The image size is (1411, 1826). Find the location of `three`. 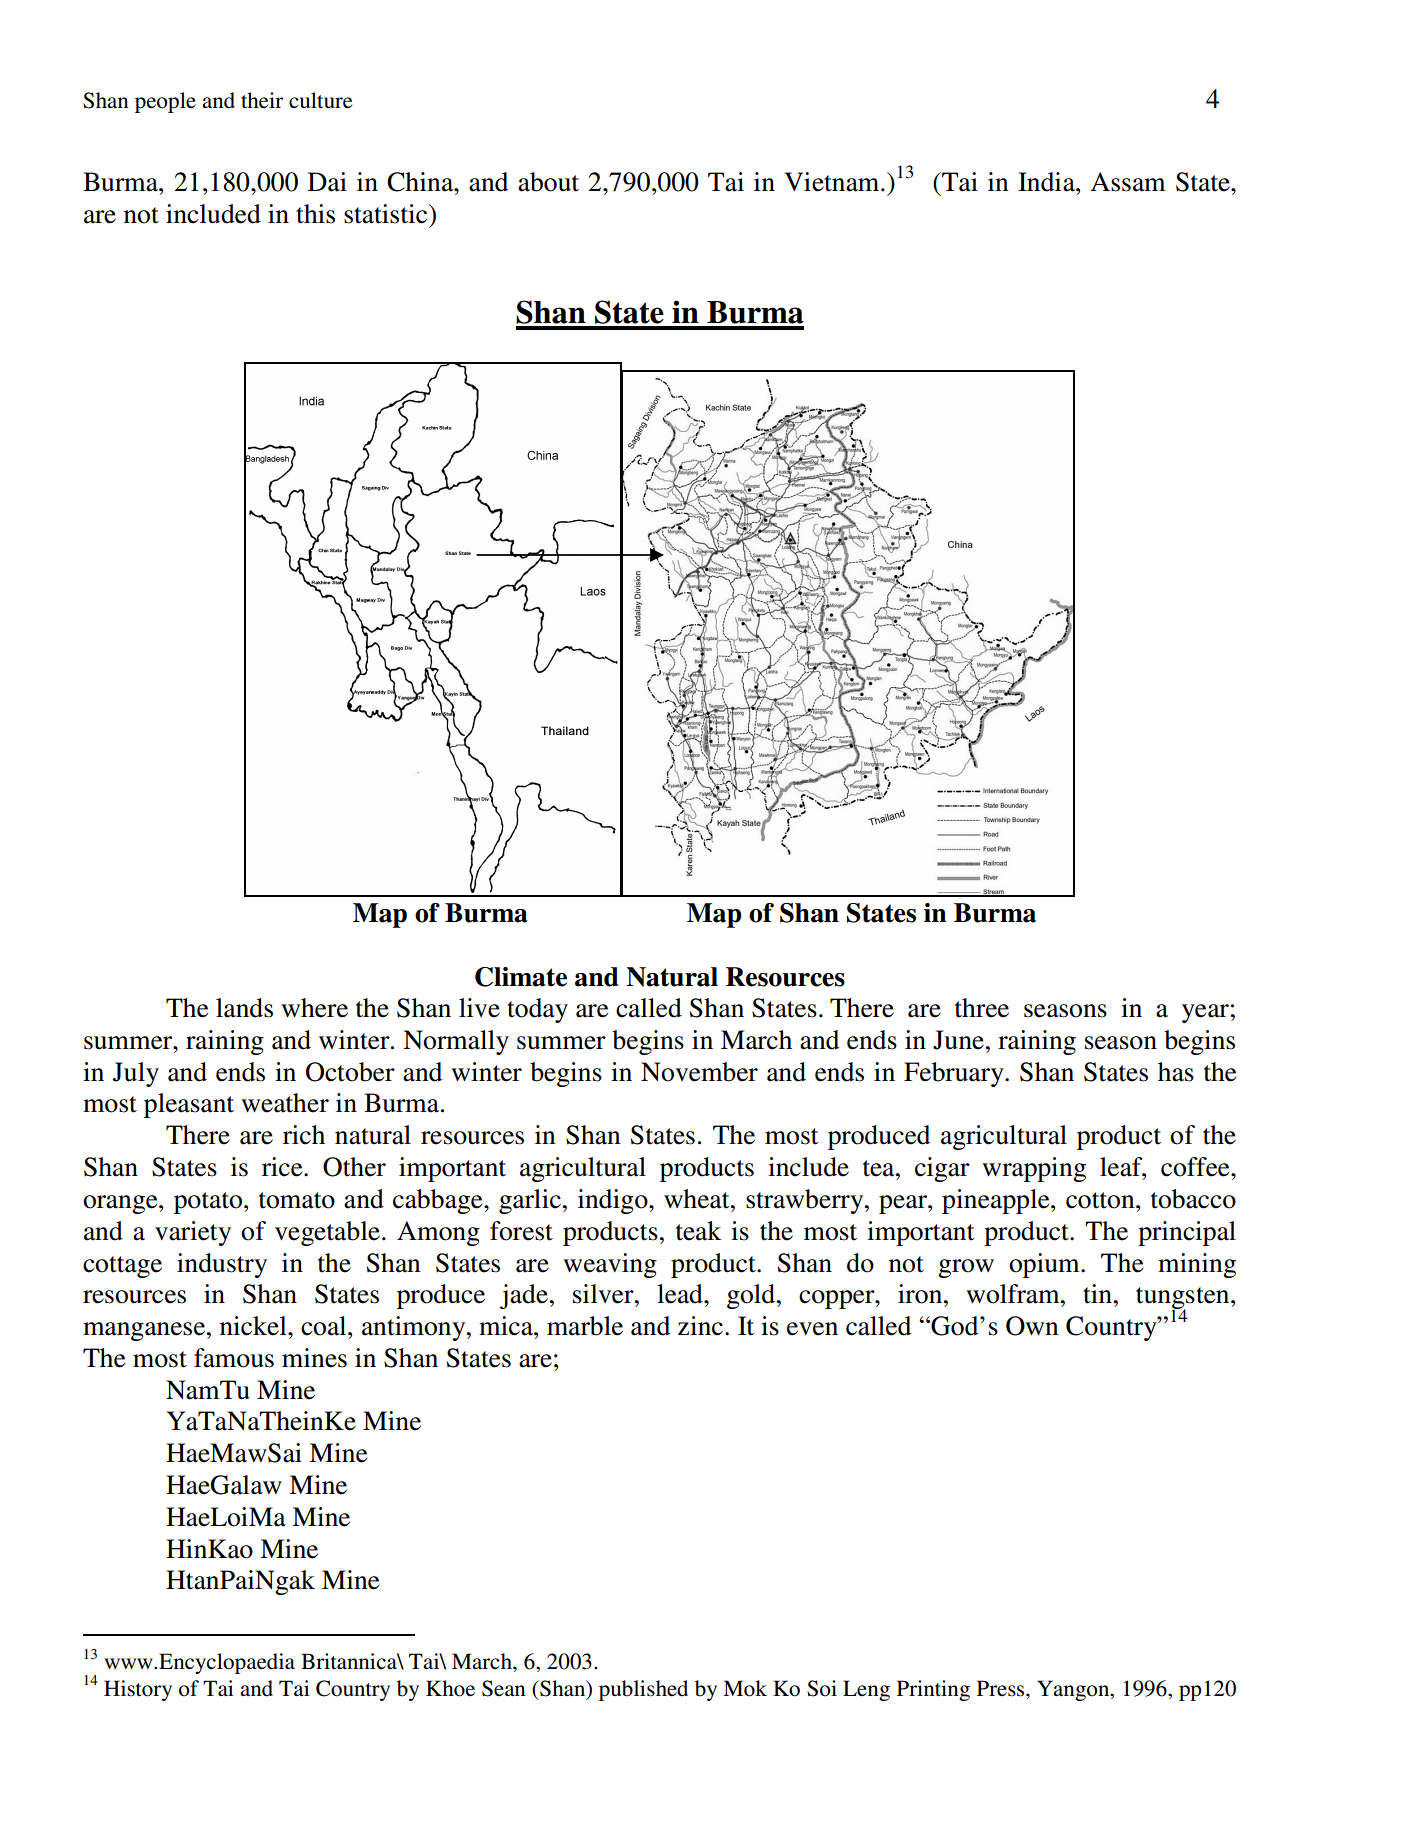

three is located at coordinates (982, 1008).
